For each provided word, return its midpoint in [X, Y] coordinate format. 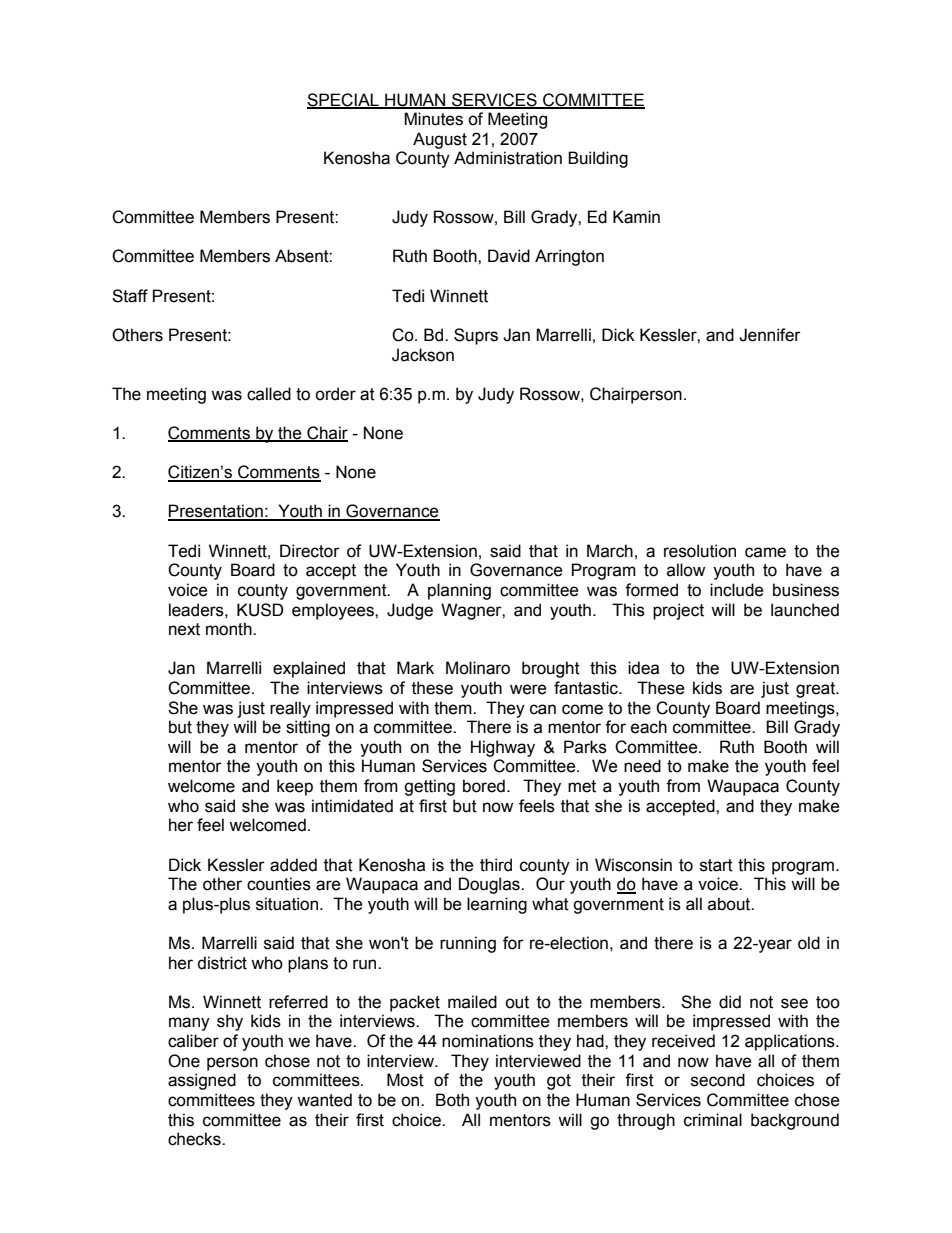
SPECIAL [344, 100]
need [642, 766]
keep [295, 787]
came [765, 552]
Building [598, 159]
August [440, 140]
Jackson [423, 355]
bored [484, 786]
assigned [202, 1081]
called [269, 394]
